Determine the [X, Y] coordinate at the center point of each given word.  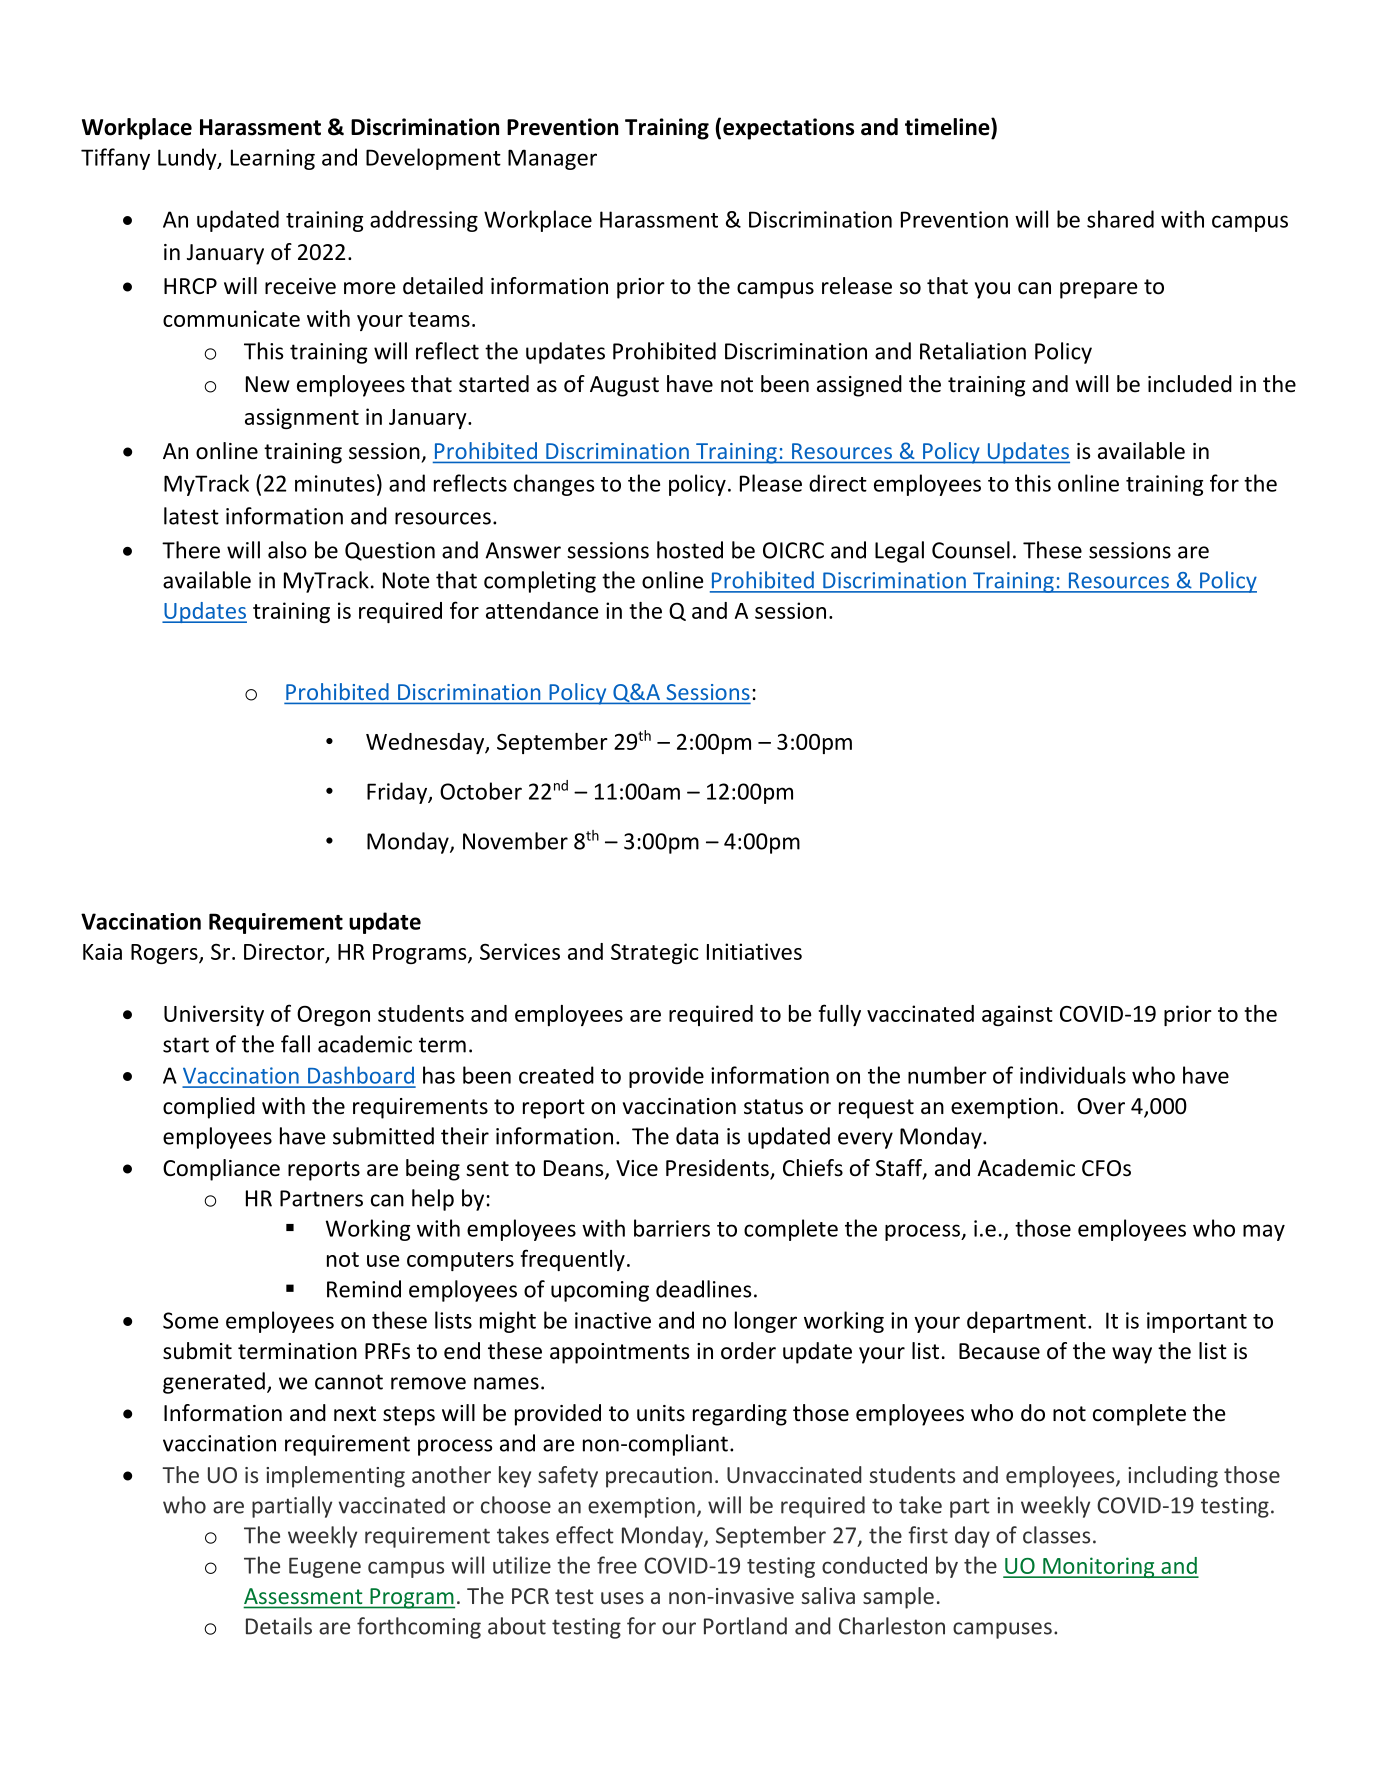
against [1017, 1015]
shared [1120, 219]
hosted [690, 550]
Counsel [971, 550]
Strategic [655, 953]
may [1264, 1232]
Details [279, 1626]
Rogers [165, 954]
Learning [273, 159]
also [287, 550]
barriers [672, 1228]
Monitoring [1099, 1567]
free [617, 1565]
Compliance [221, 1170]
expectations [788, 129]
